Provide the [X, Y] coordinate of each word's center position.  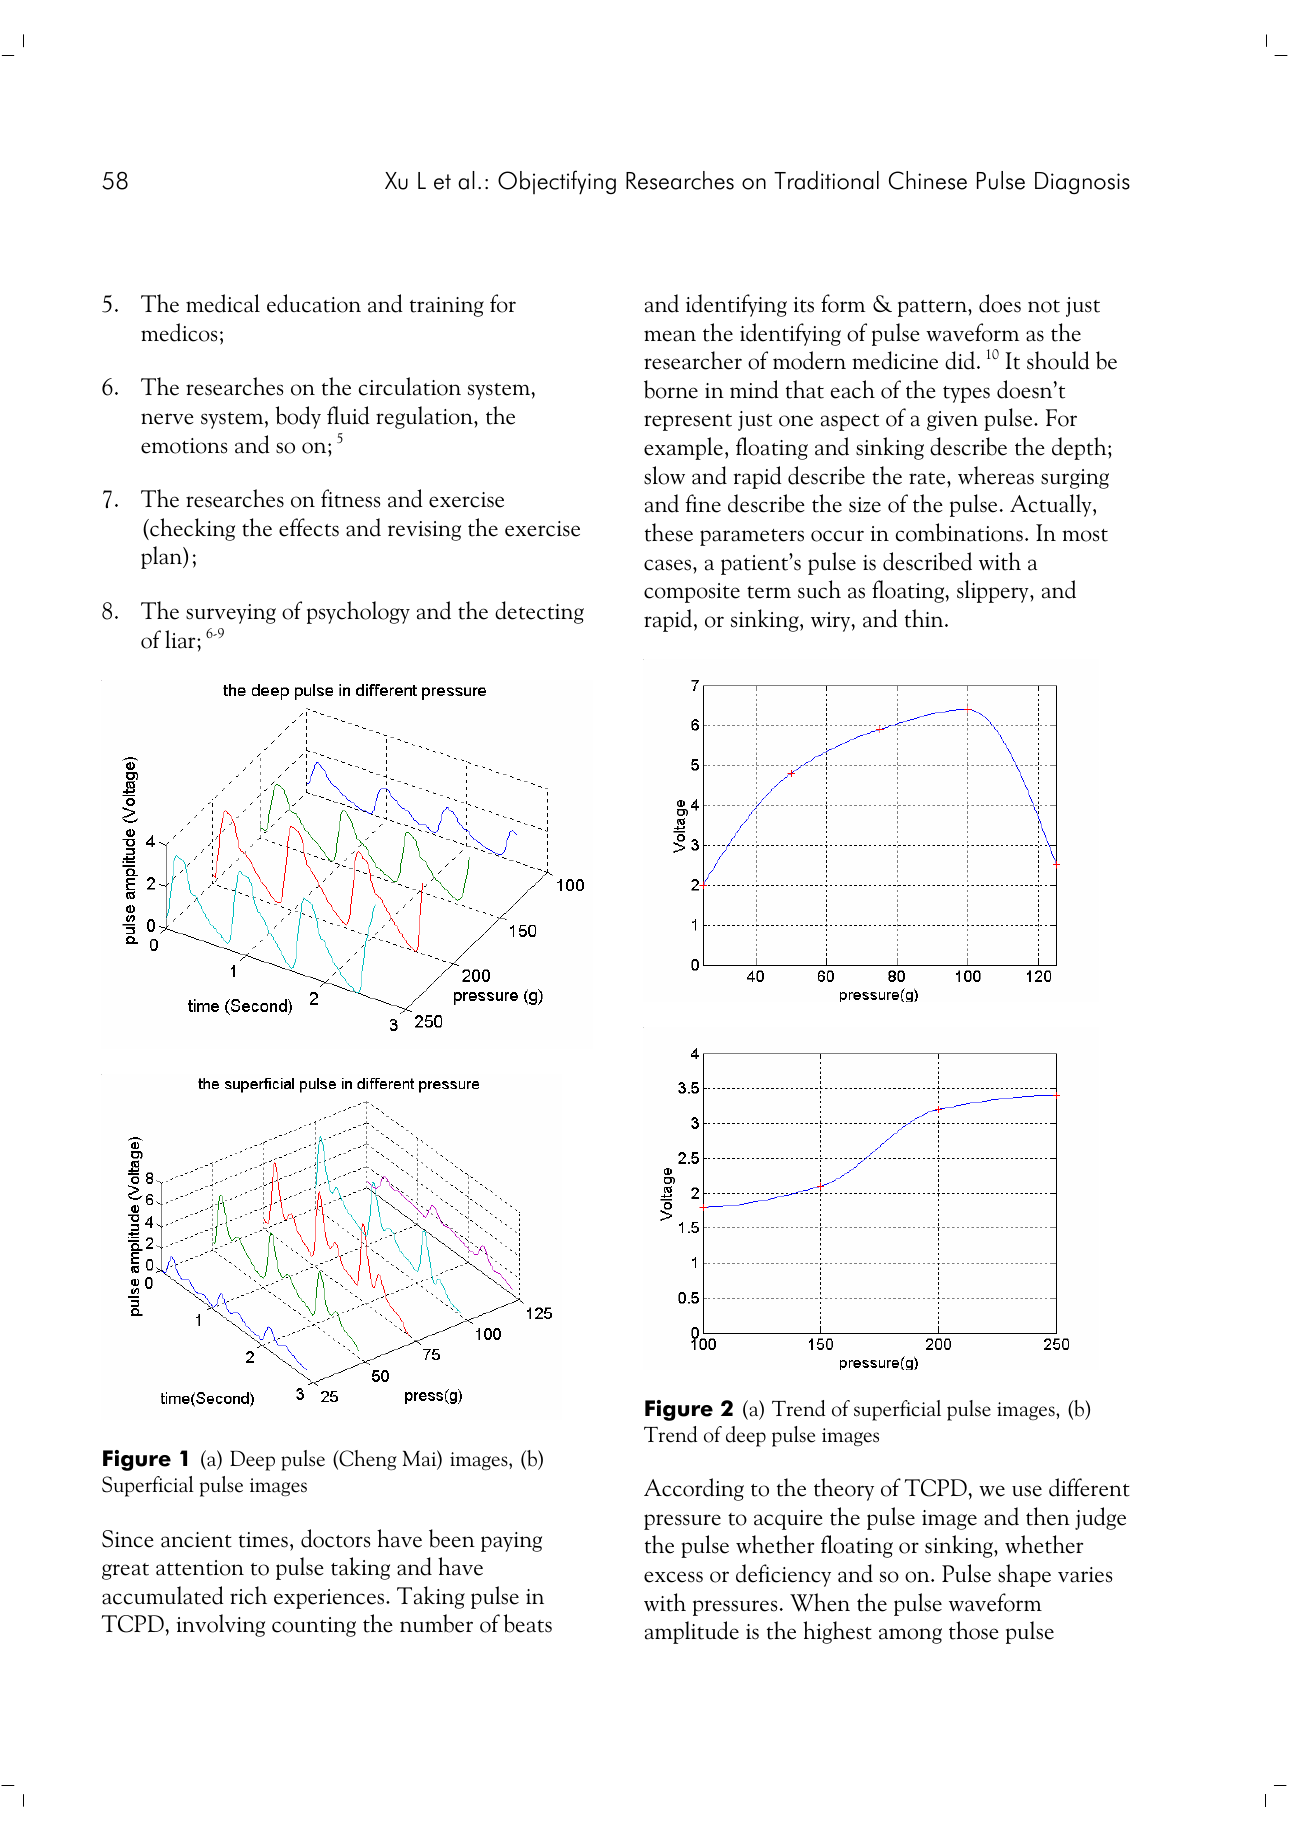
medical [223, 303]
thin [925, 618]
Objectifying [557, 182]
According [694, 1489]
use [1027, 1491]
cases [669, 565]
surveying [231, 614]
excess [673, 1577]
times [263, 1540]
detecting [539, 612]
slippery [994, 591]
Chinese [928, 180]
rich [248, 1595]
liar [181, 639]
